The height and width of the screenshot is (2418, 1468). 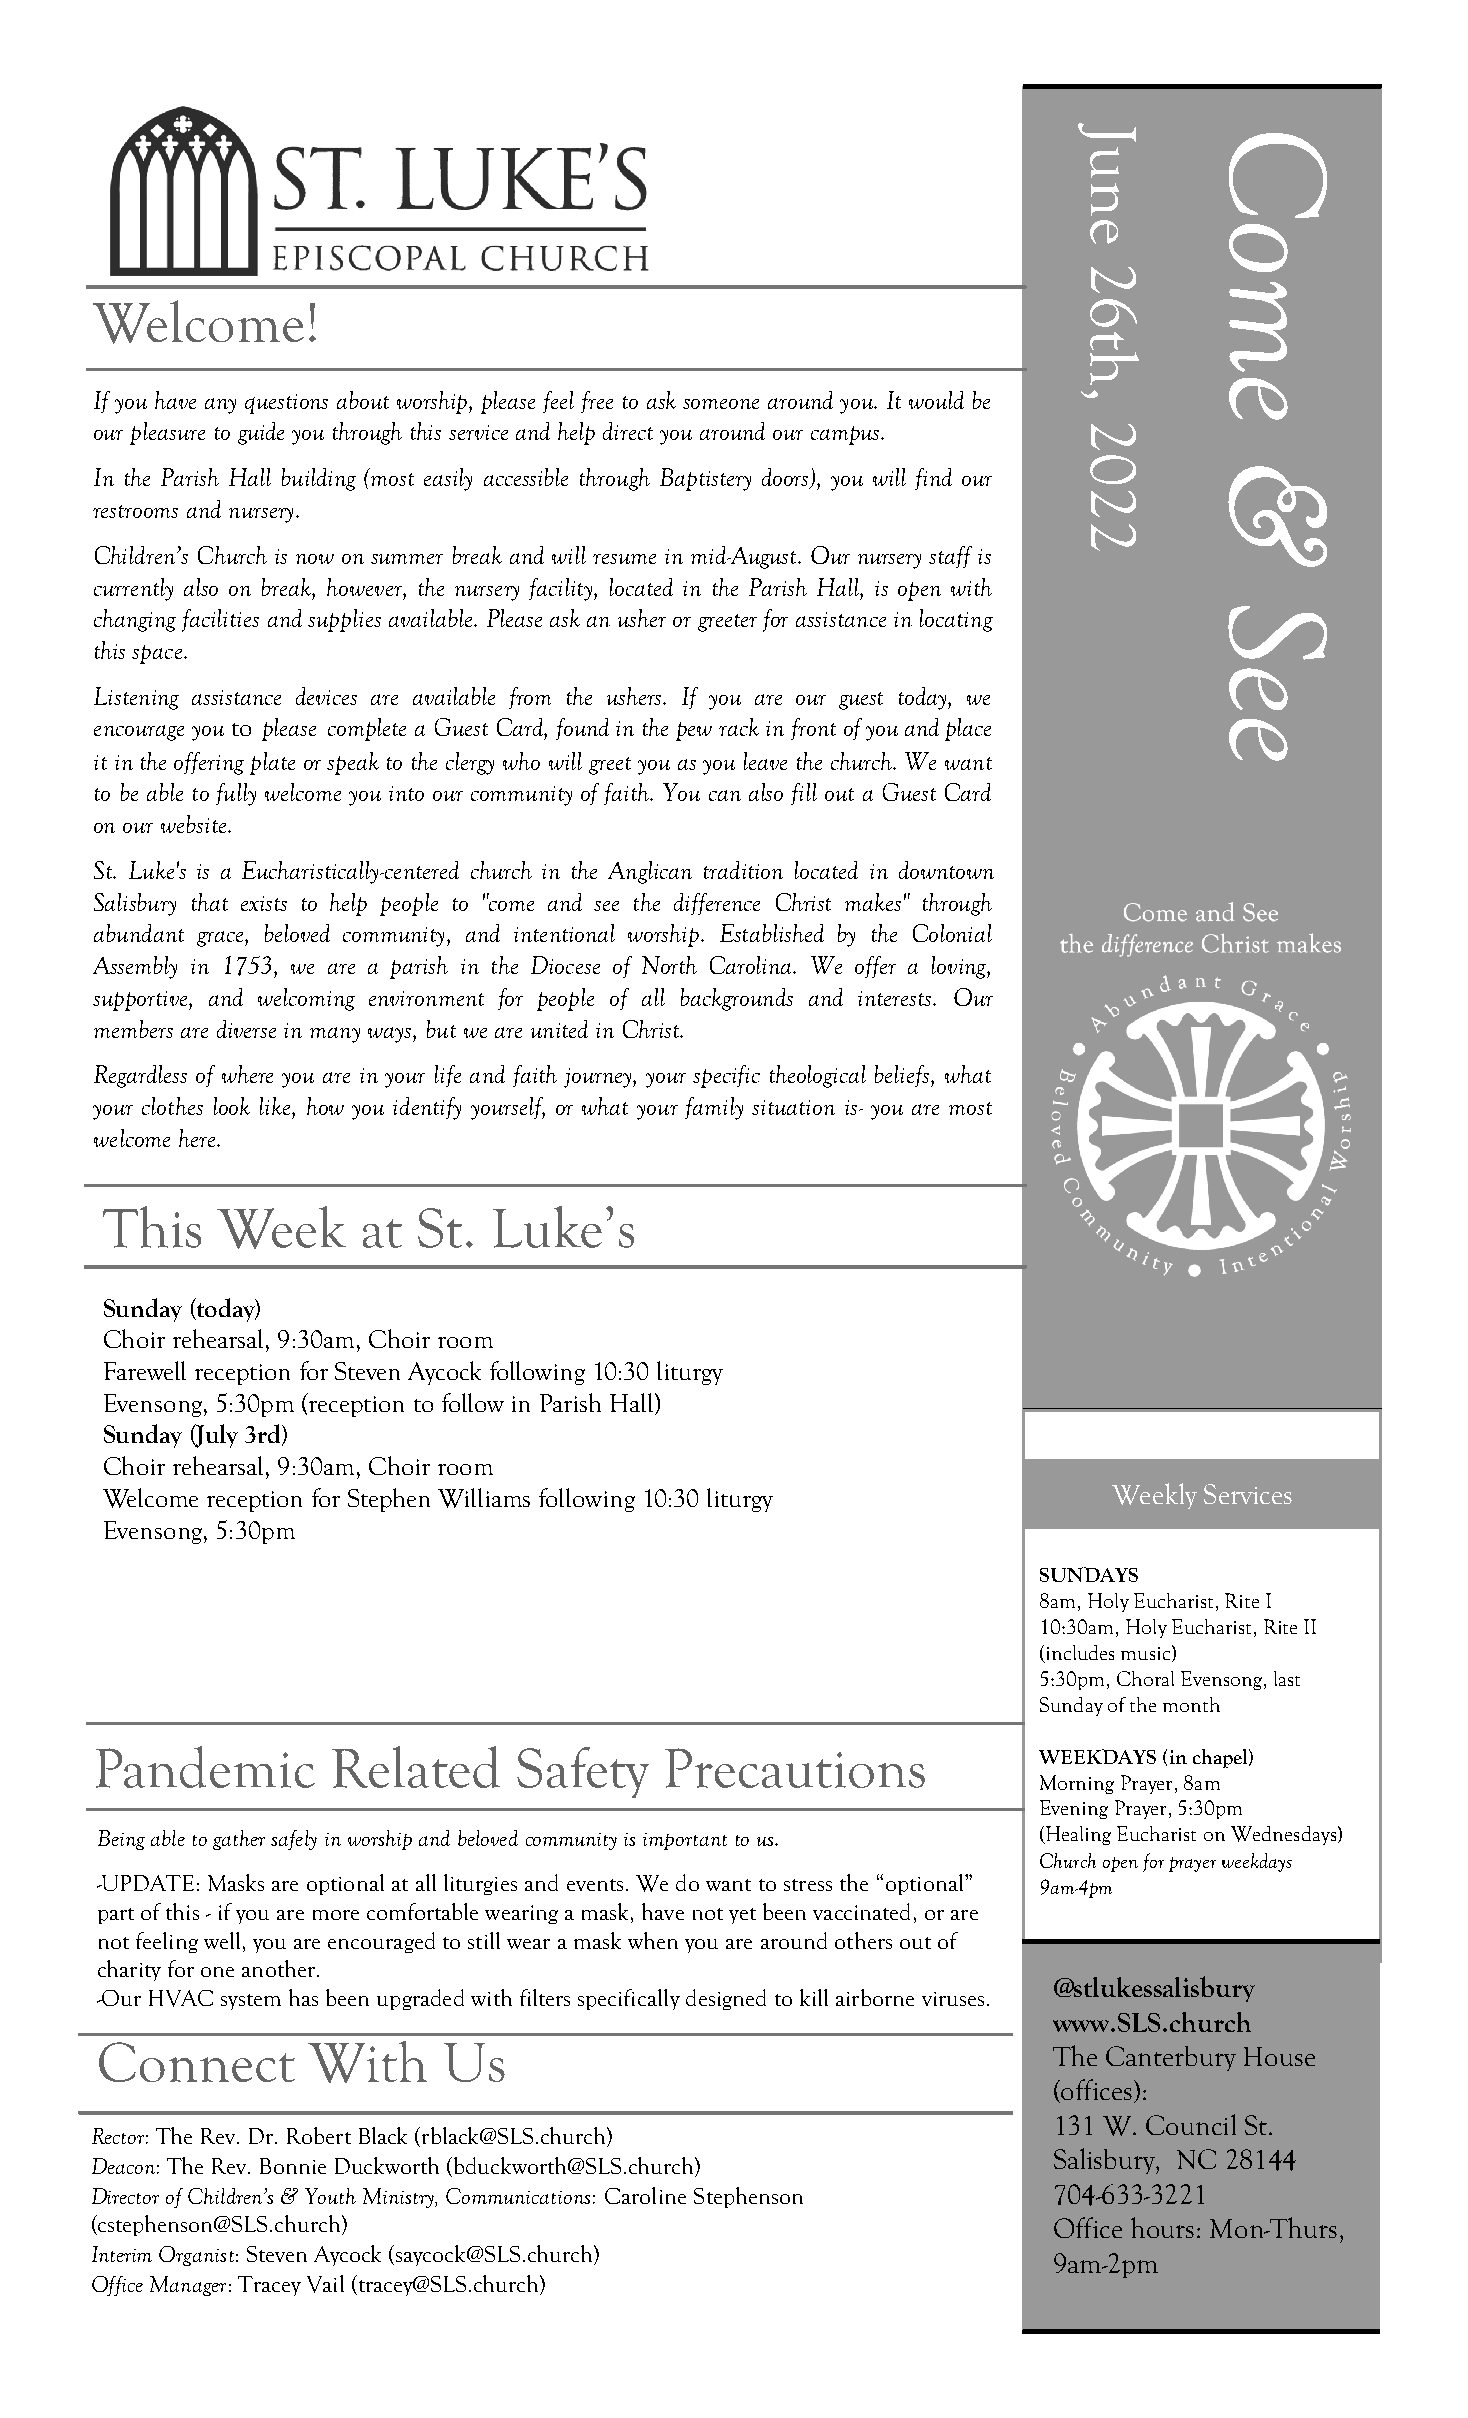 I want to click on find, so click(x=933, y=479).
